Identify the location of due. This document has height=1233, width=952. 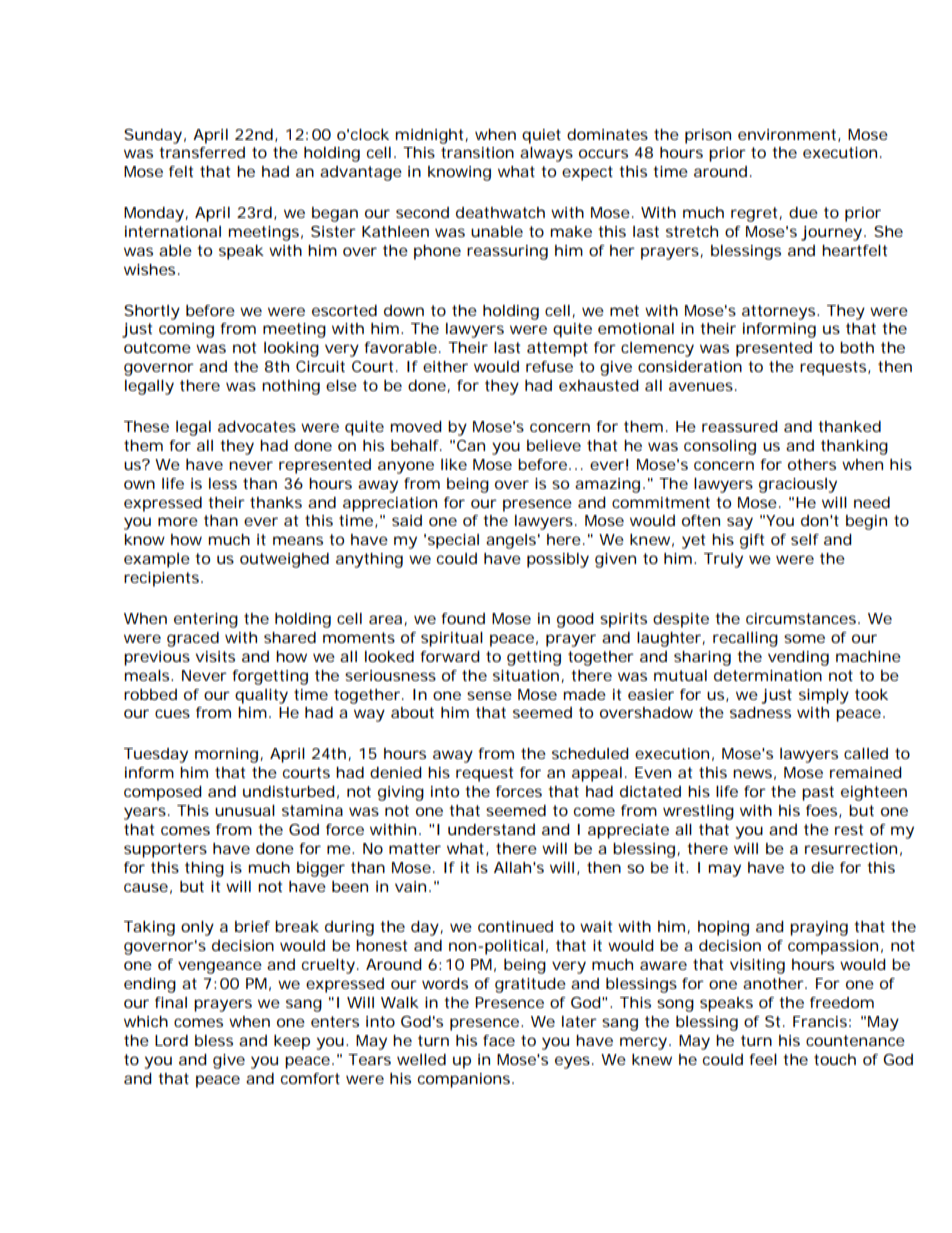
(803, 212).
